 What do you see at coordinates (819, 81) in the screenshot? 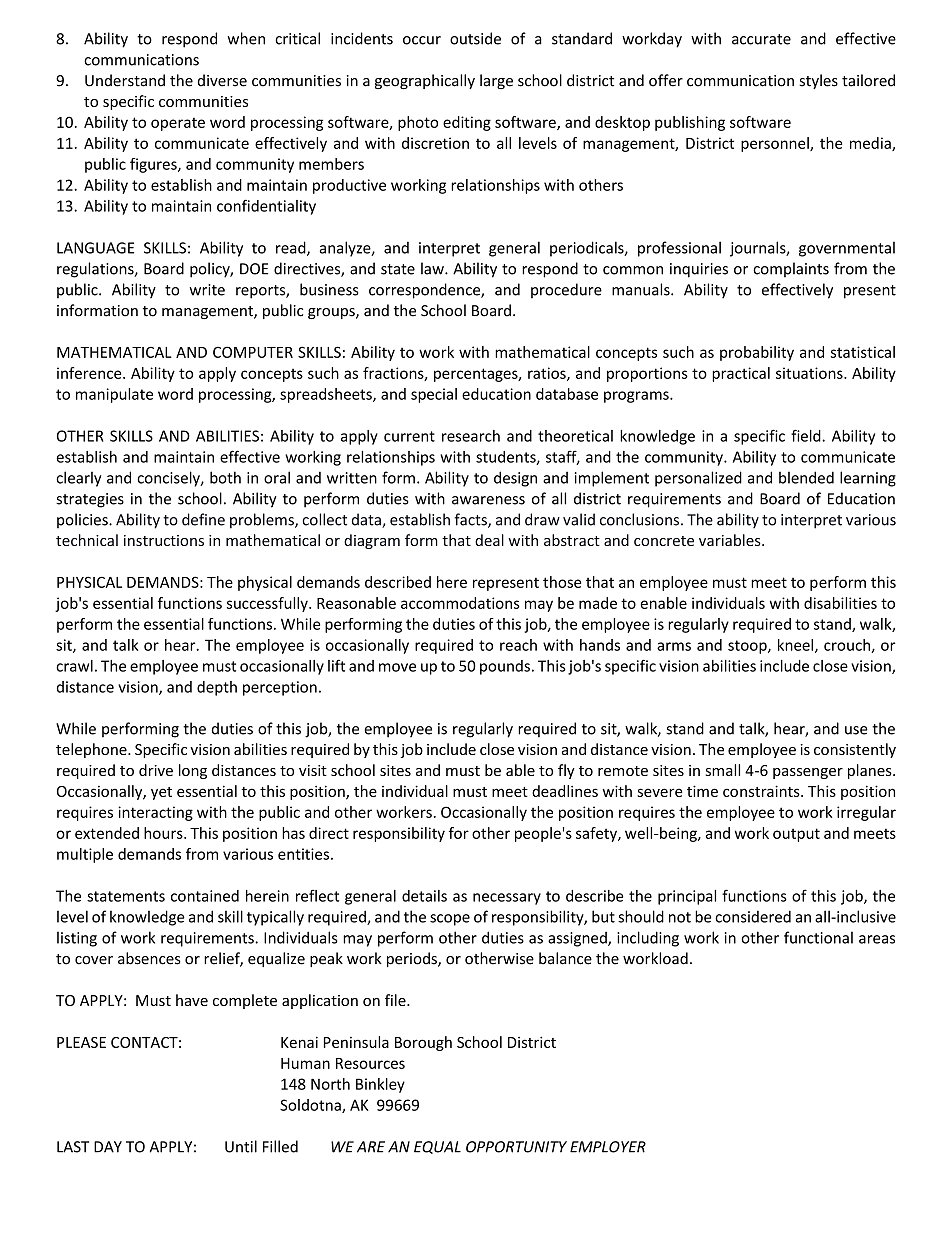
I see `styles` at bounding box center [819, 81].
